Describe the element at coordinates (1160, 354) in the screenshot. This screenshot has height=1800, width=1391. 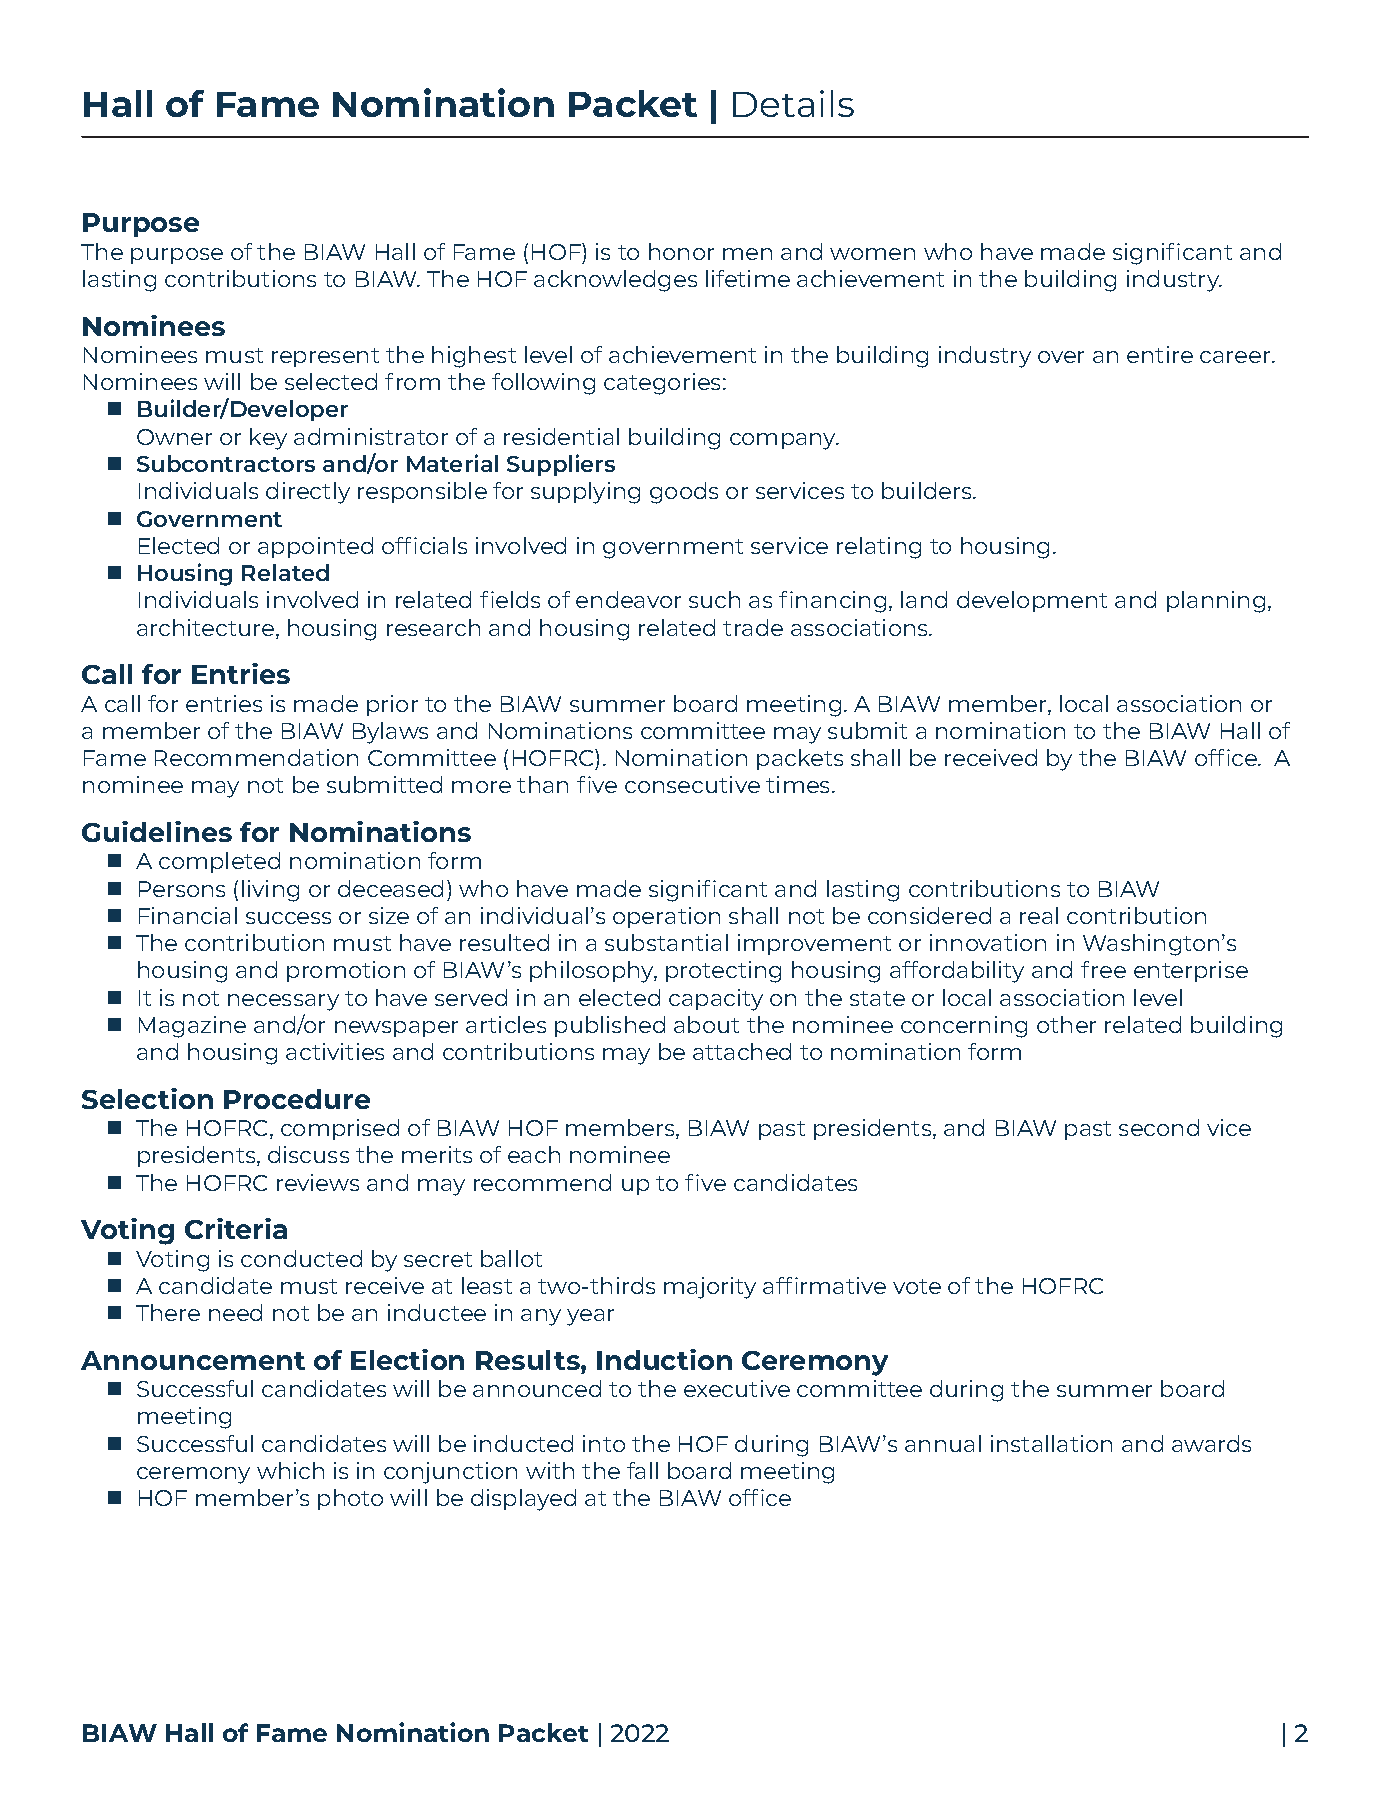
I see `entire` at that location.
